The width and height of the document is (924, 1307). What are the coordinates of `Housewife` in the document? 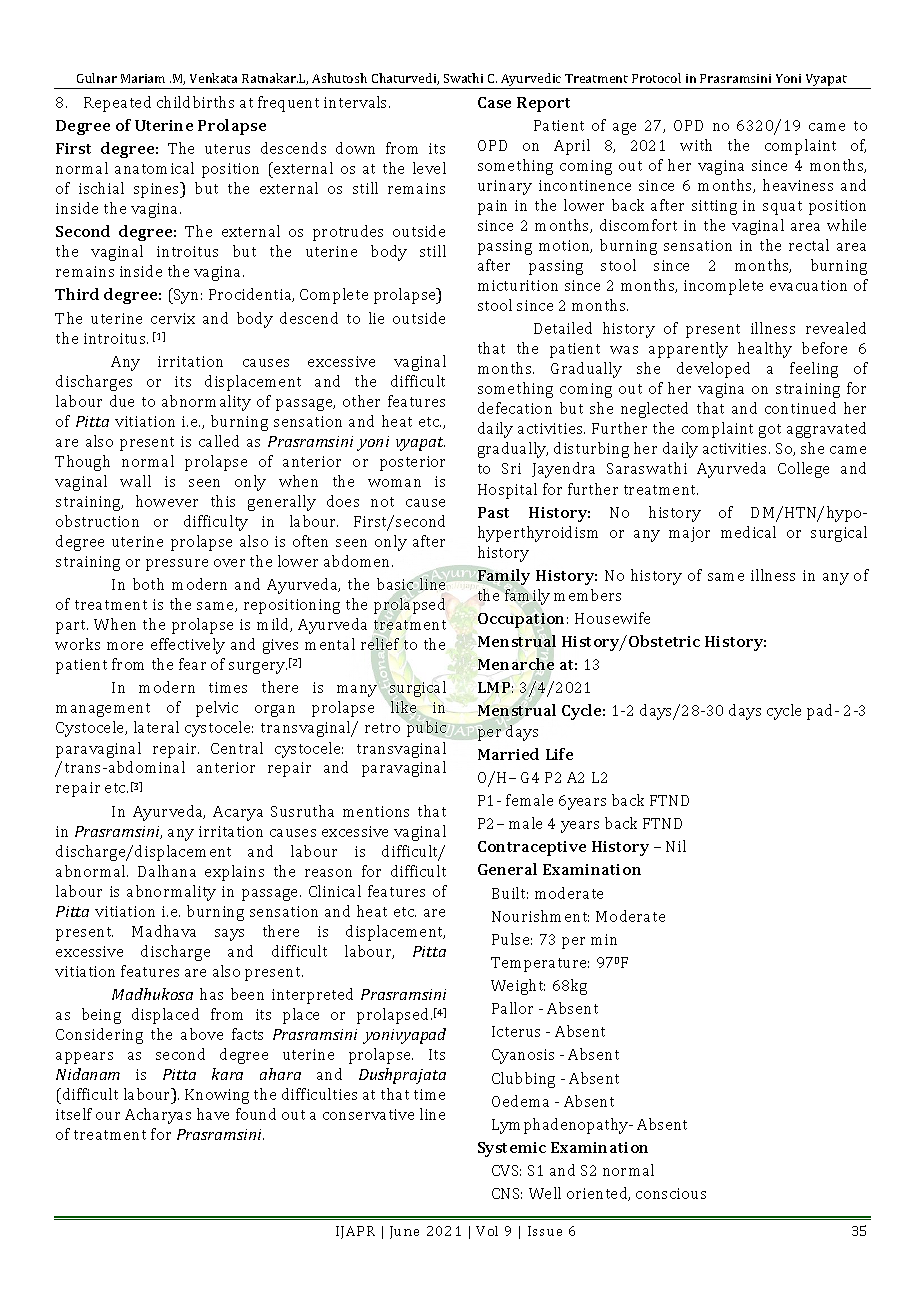 It's located at (612, 618).
